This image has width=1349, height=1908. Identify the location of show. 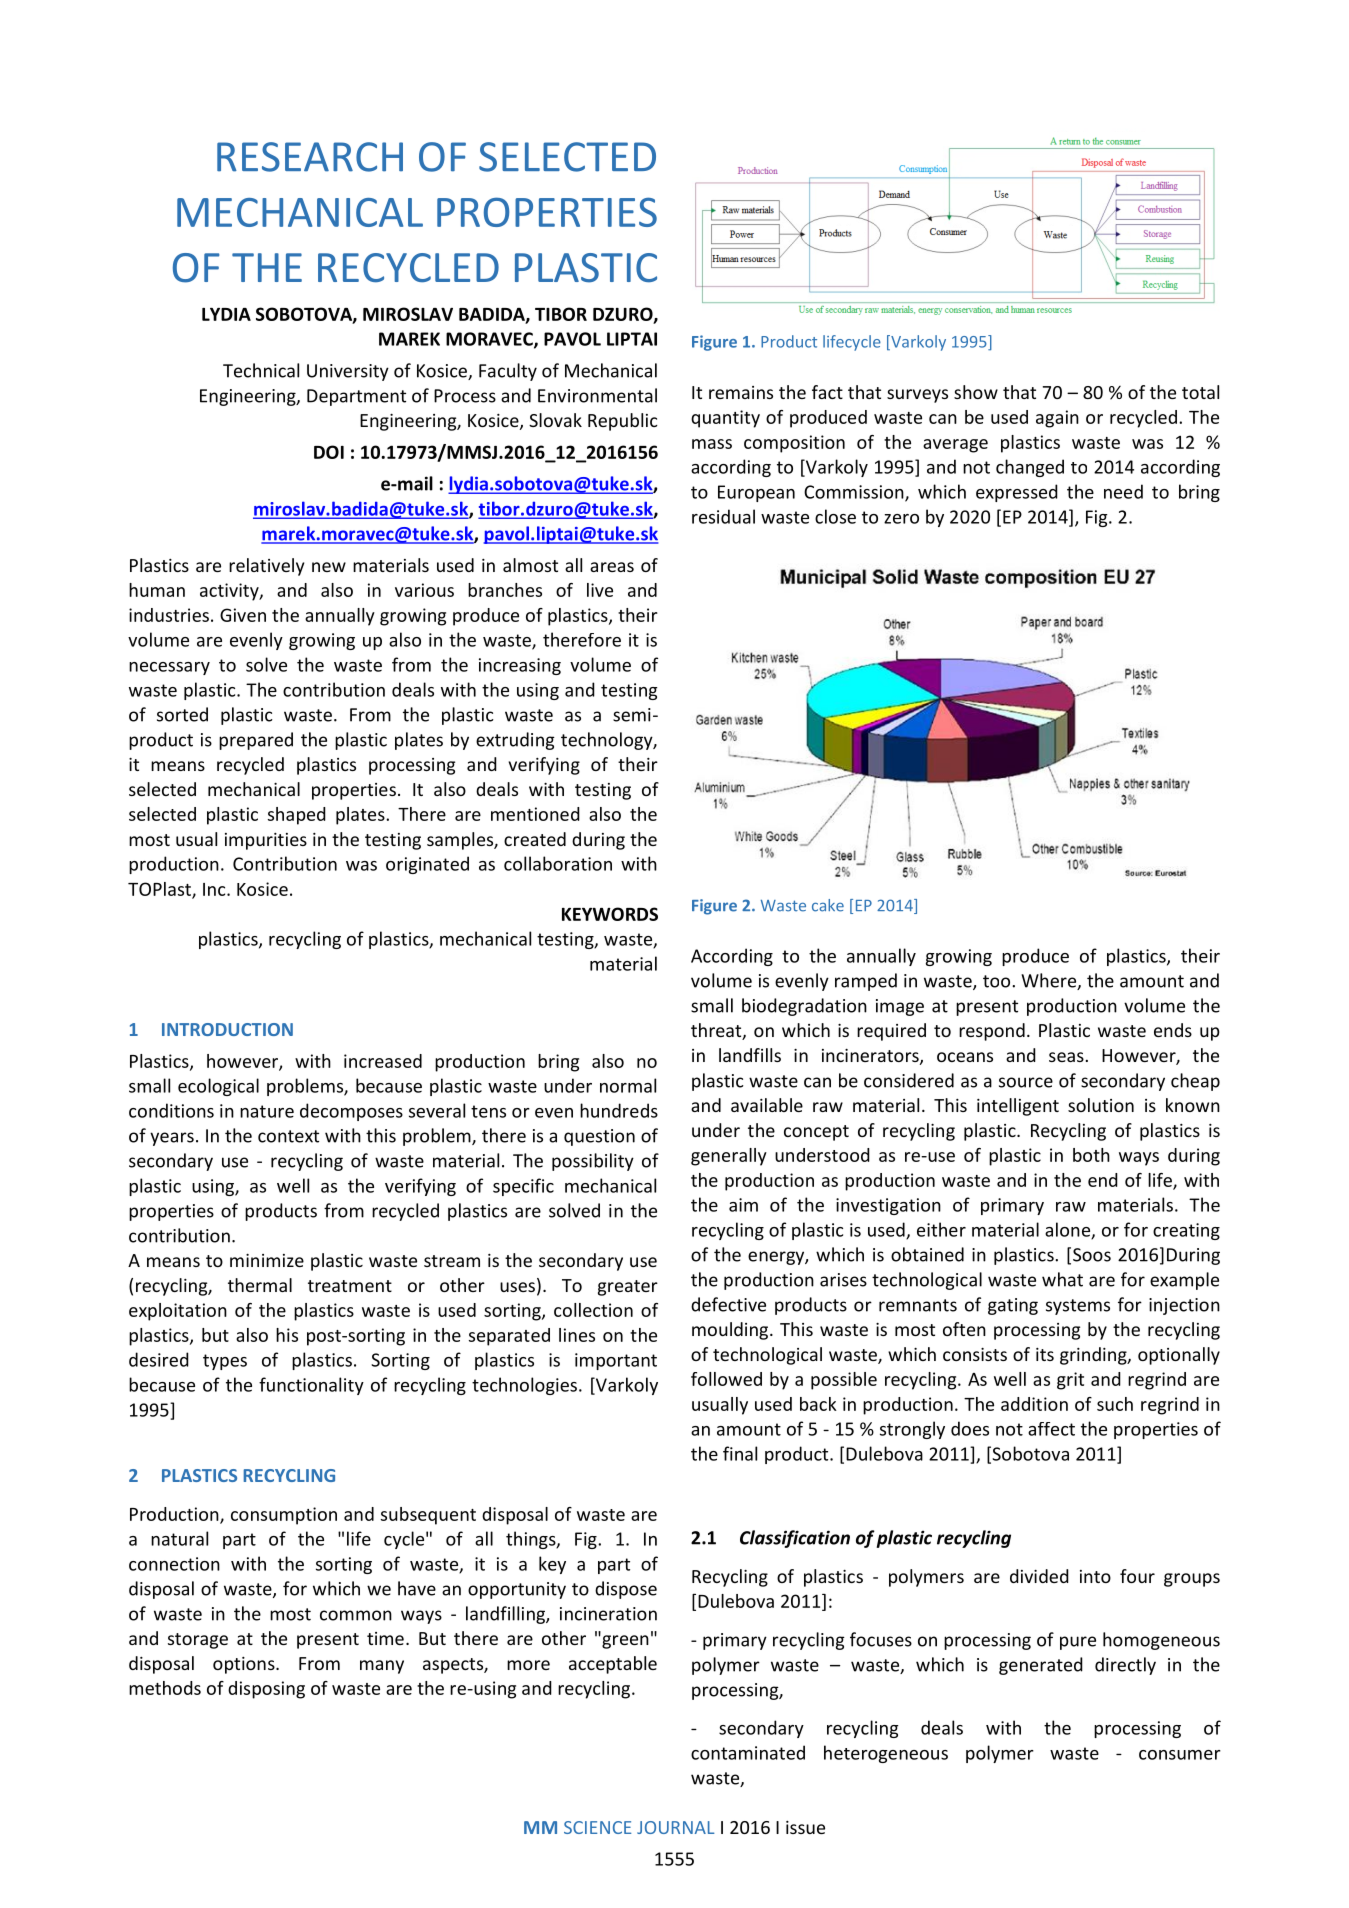
(976, 392).
